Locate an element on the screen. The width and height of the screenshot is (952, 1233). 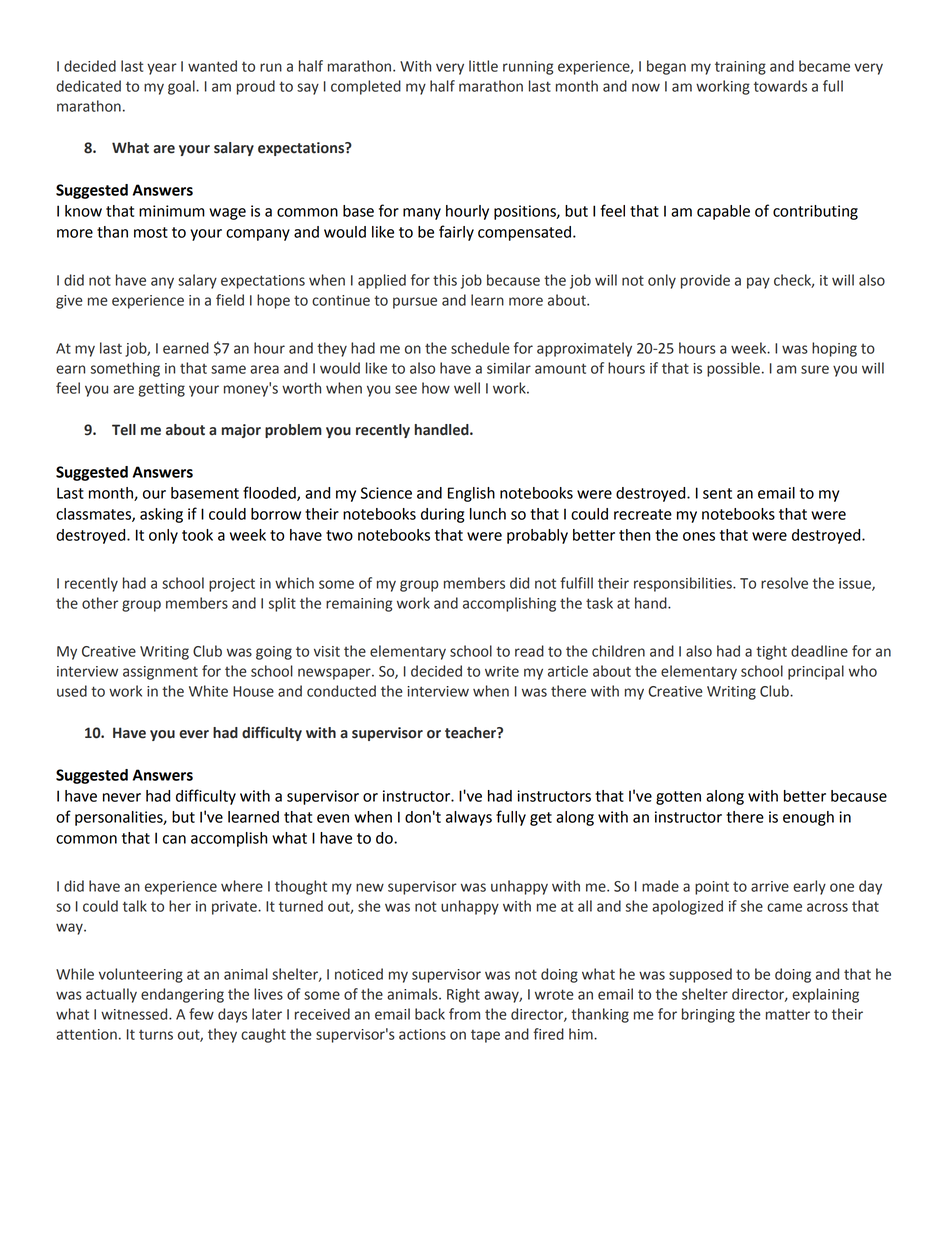
can is located at coordinates (174, 839).
